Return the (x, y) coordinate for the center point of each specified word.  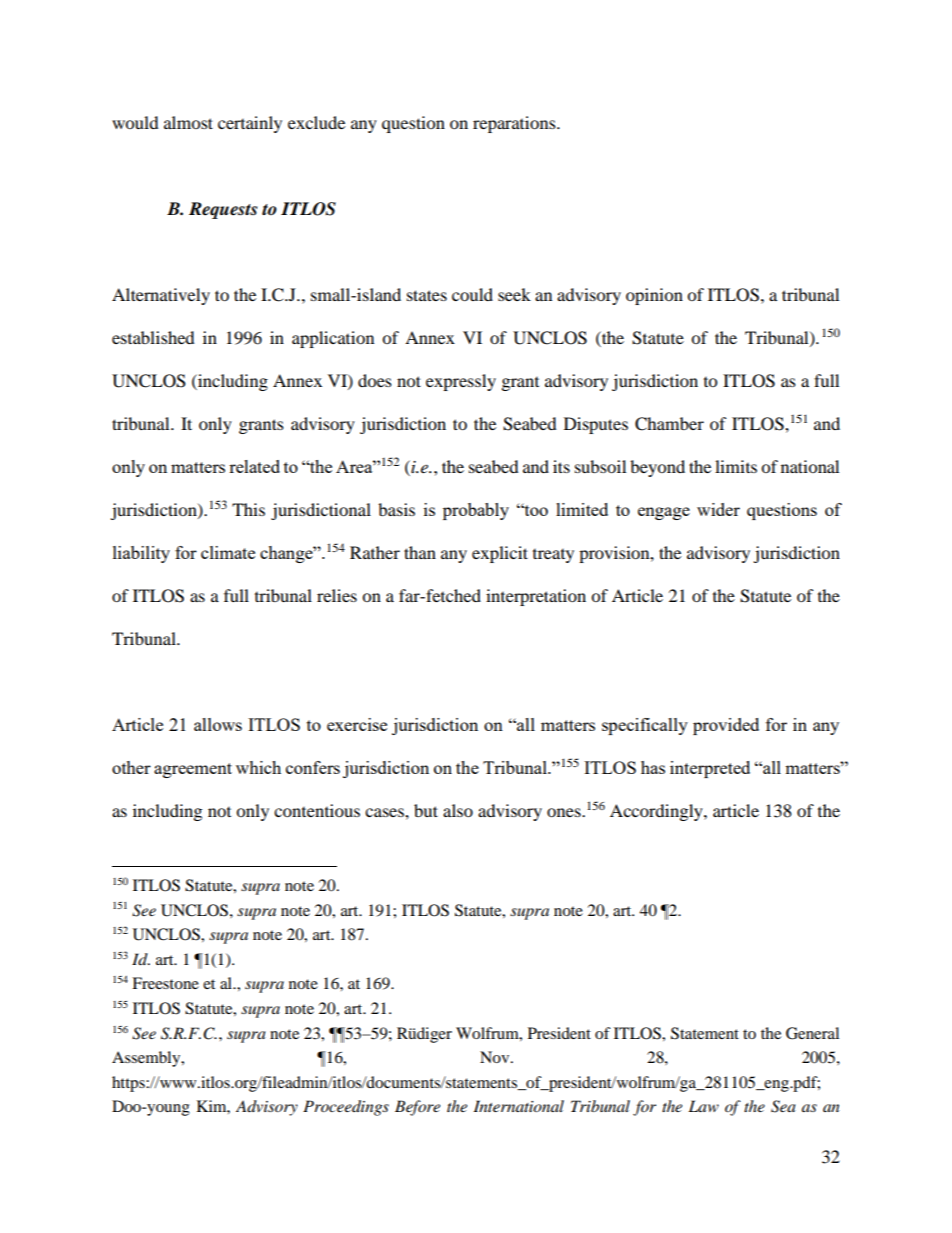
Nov (496, 1057)
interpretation (536, 597)
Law (703, 1106)
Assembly (147, 1059)
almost (188, 122)
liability (141, 554)
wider (718, 509)
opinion (654, 296)
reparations (515, 124)
